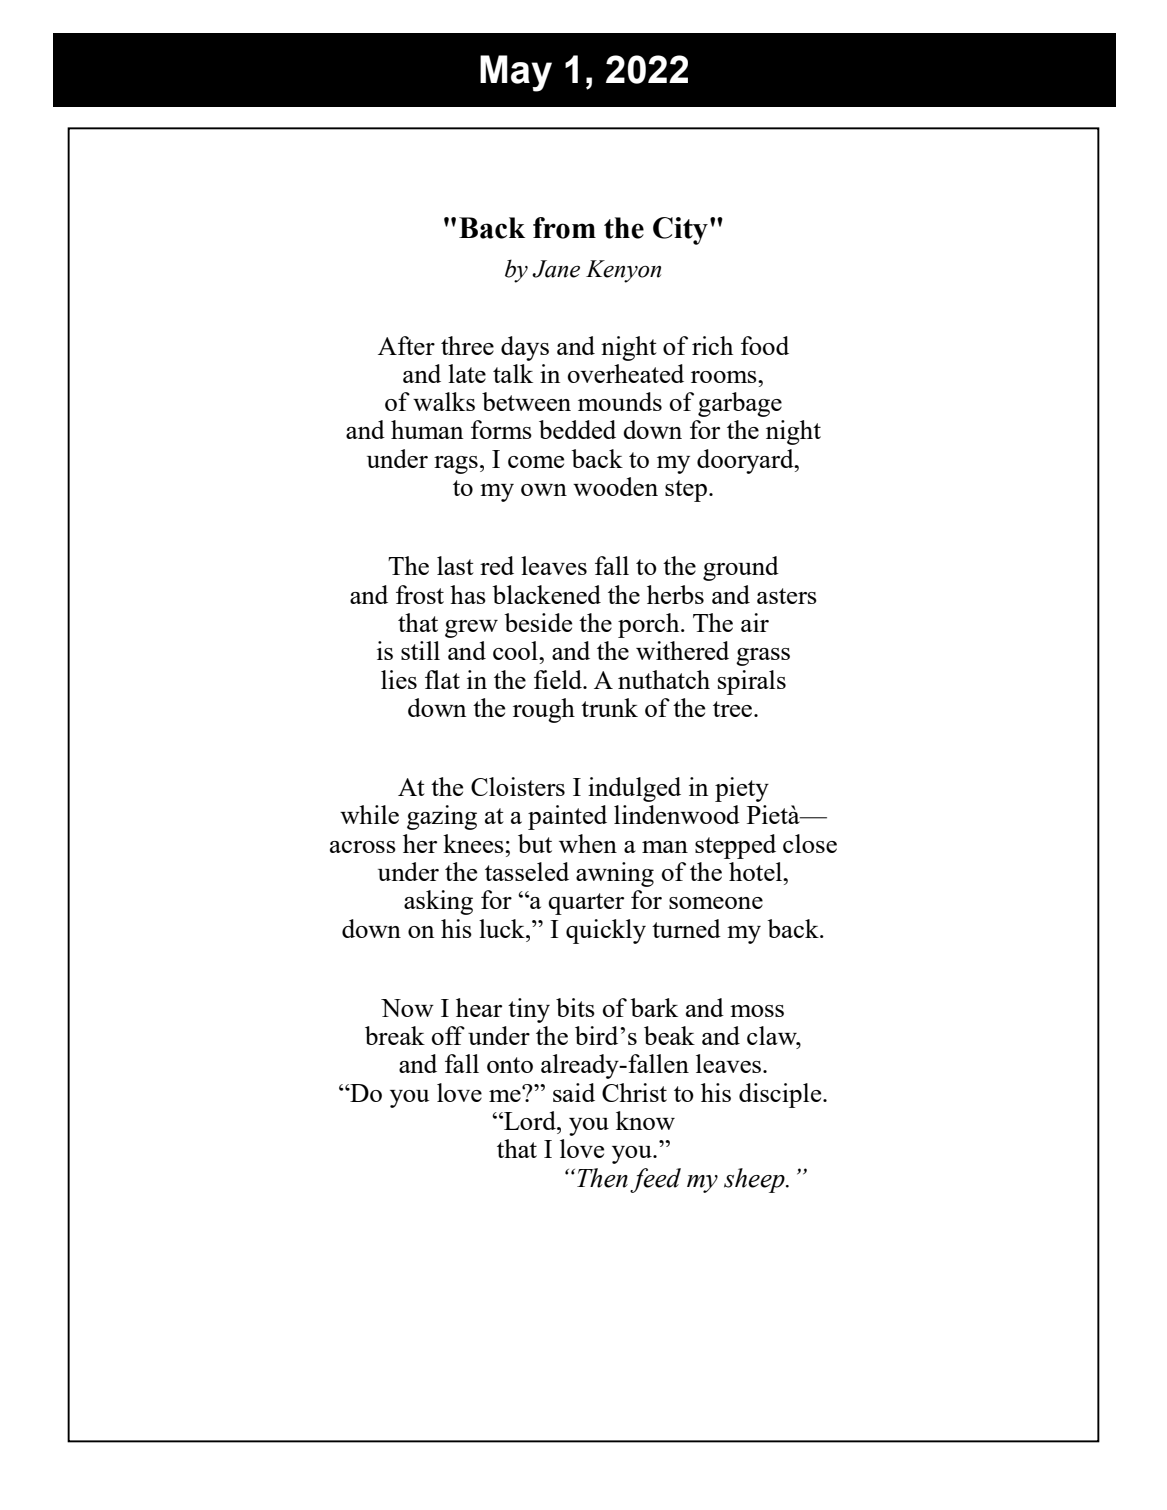 Image resolution: width=1167 pixels, height=1510 pixels. What do you see at coordinates (516, 73) in the image?
I see `May` at bounding box center [516, 73].
